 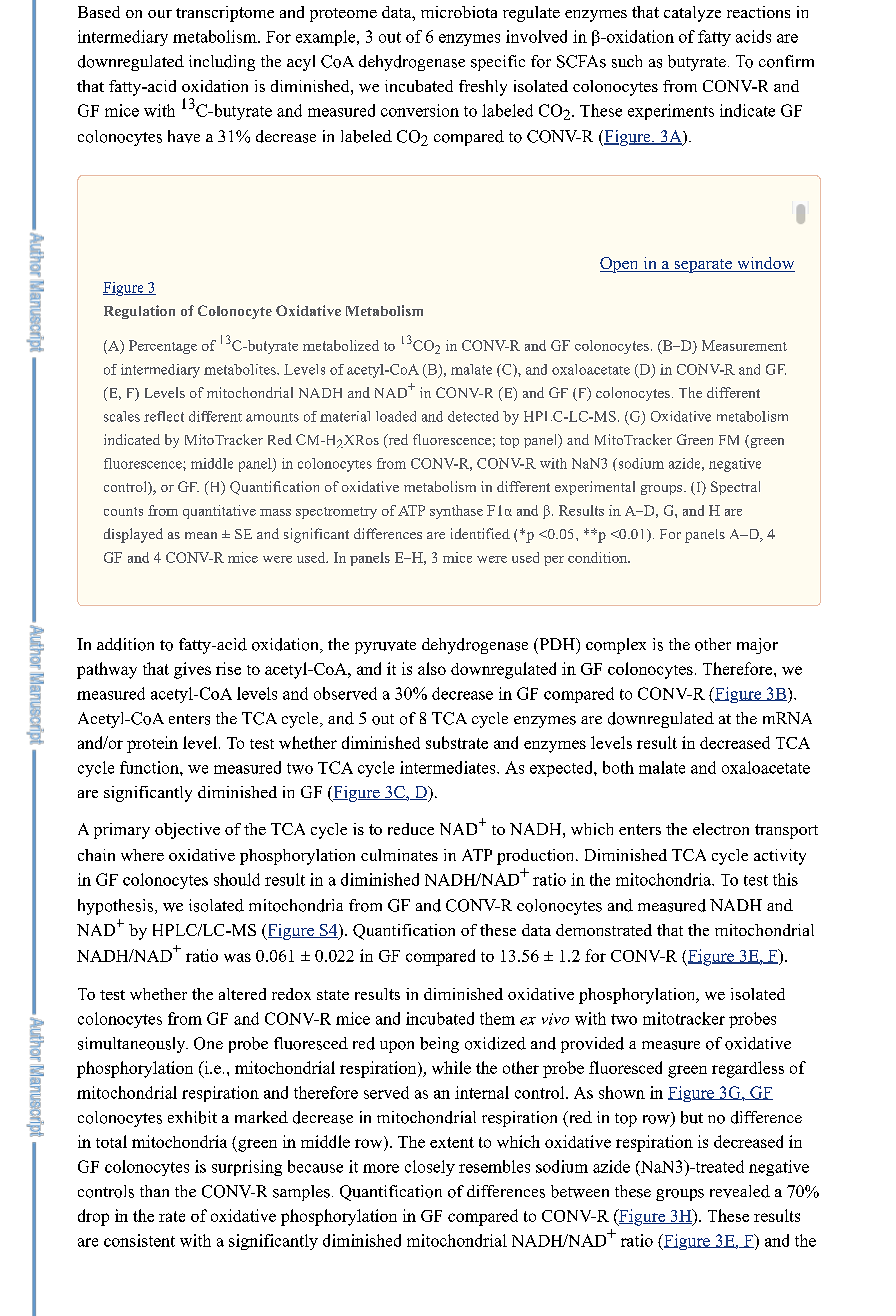 I want to click on gives, so click(x=192, y=670).
